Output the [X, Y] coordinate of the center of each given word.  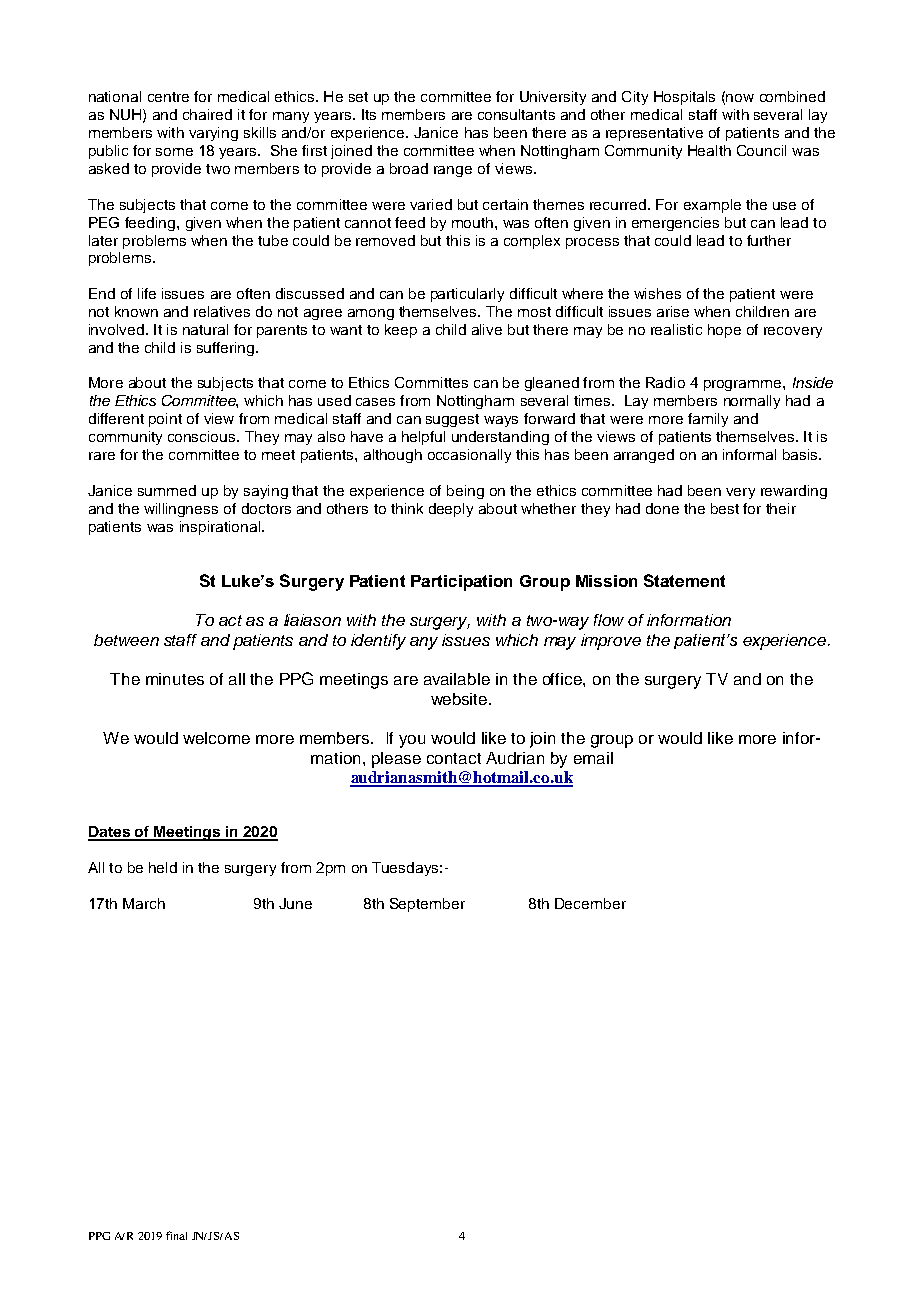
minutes [175, 679]
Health [709, 150]
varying [213, 134]
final [176, 1235]
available [457, 679]
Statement [684, 580]
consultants [516, 114]
